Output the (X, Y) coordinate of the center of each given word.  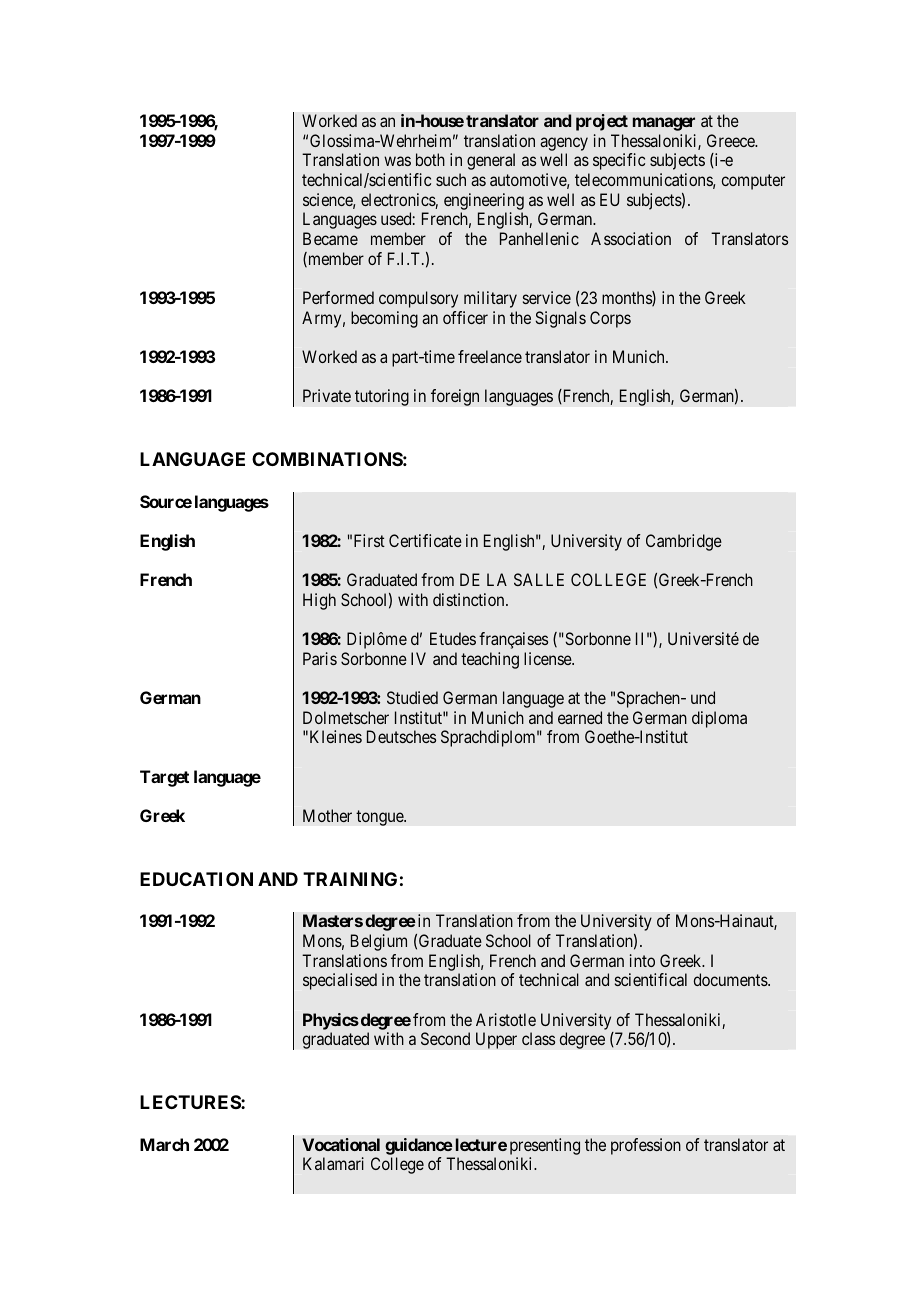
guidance (419, 1146)
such (451, 179)
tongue (380, 818)
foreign (455, 397)
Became (330, 238)
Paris (320, 658)
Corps (610, 319)
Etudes (453, 638)
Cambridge (684, 542)
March (164, 1144)
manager (664, 124)
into (642, 960)
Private (327, 395)
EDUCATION (196, 879)
